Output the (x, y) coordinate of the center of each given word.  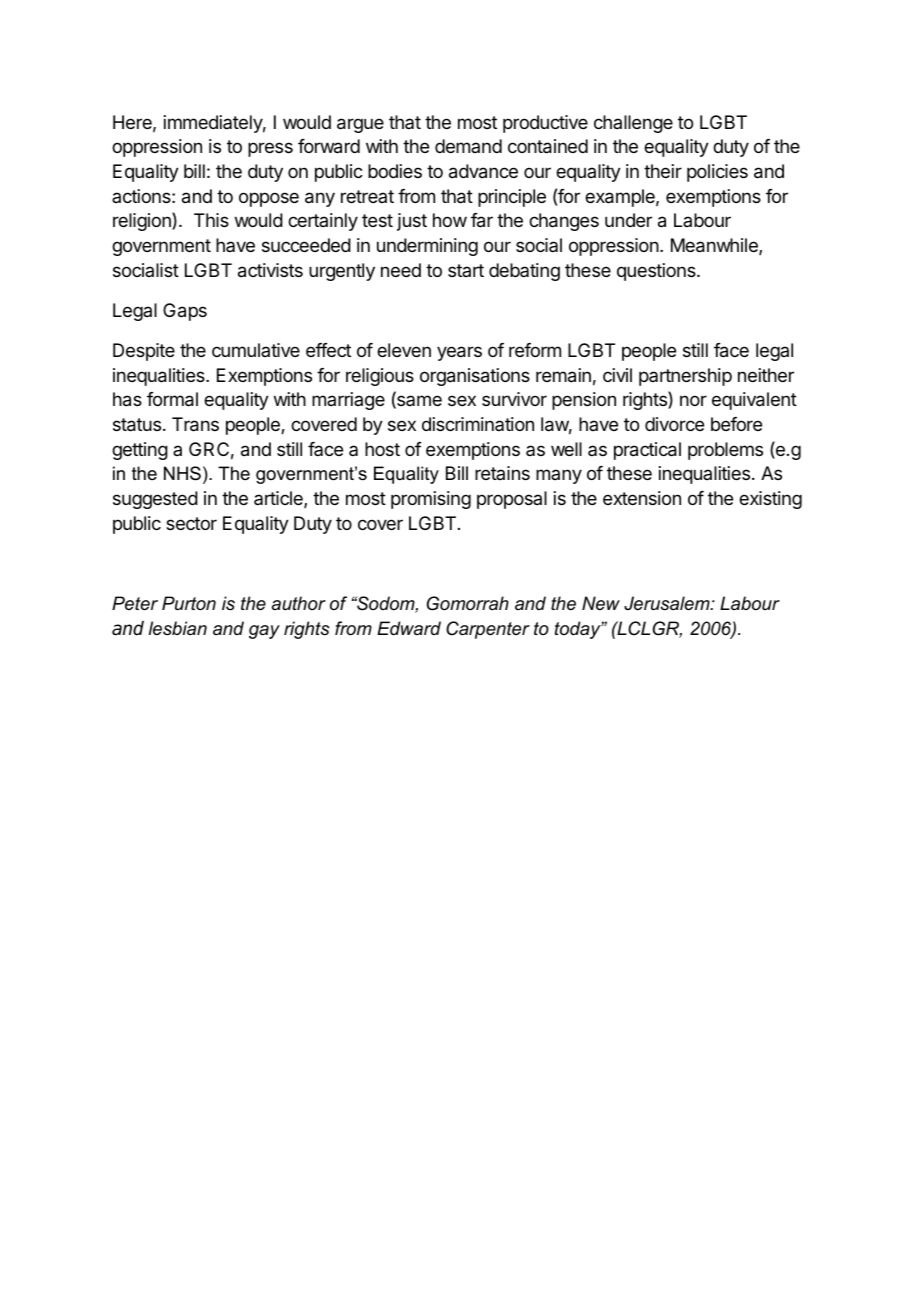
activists (270, 270)
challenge (633, 124)
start (466, 270)
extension (642, 498)
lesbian (178, 628)
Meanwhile (715, 246)
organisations (475, 377)
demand (468, 146)
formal (172, 399)
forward (329, 146)
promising (431, 500)
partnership (685, 377)
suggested (155, 500)
